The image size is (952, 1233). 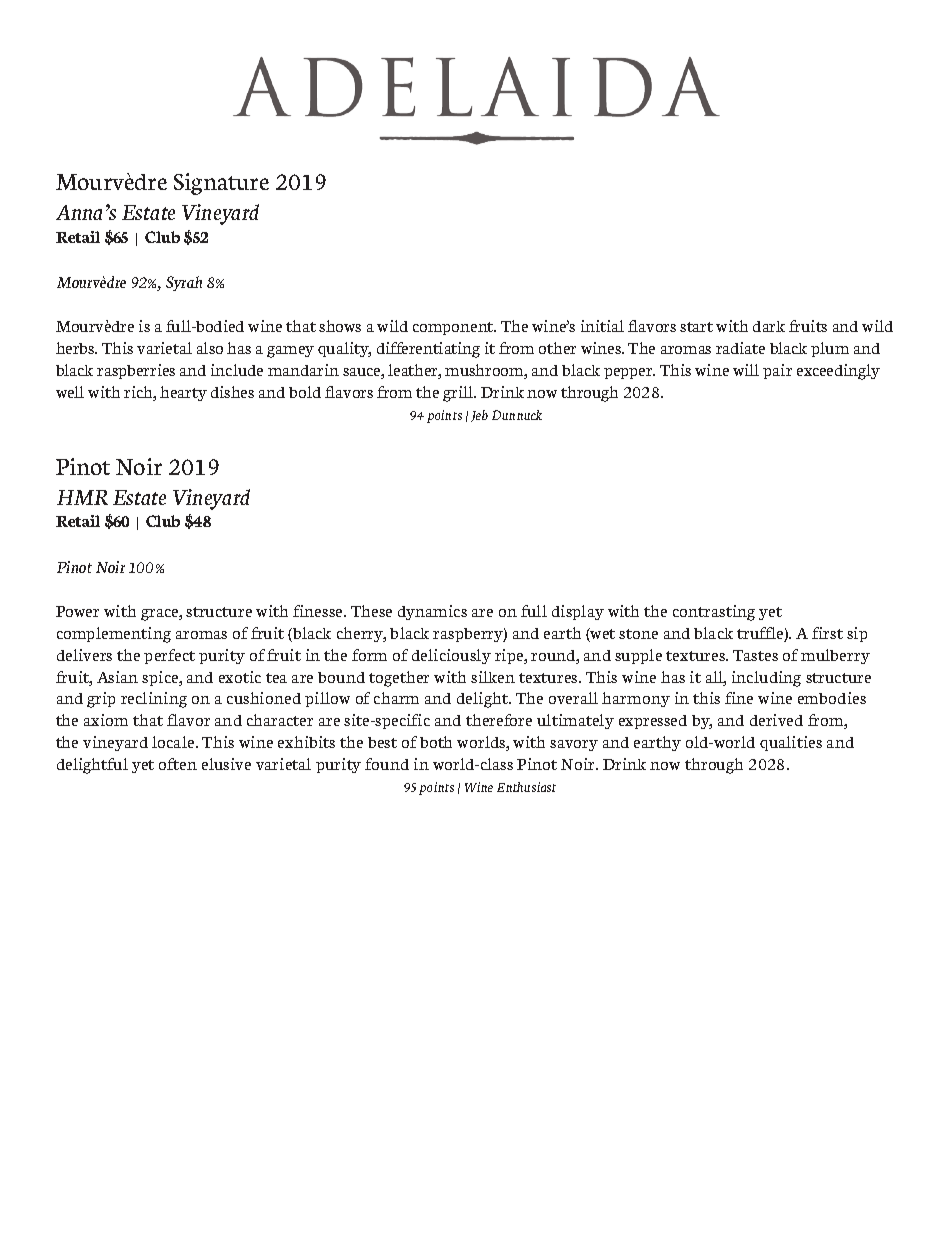 I want to click on pair, so click(x=777, y=371).
